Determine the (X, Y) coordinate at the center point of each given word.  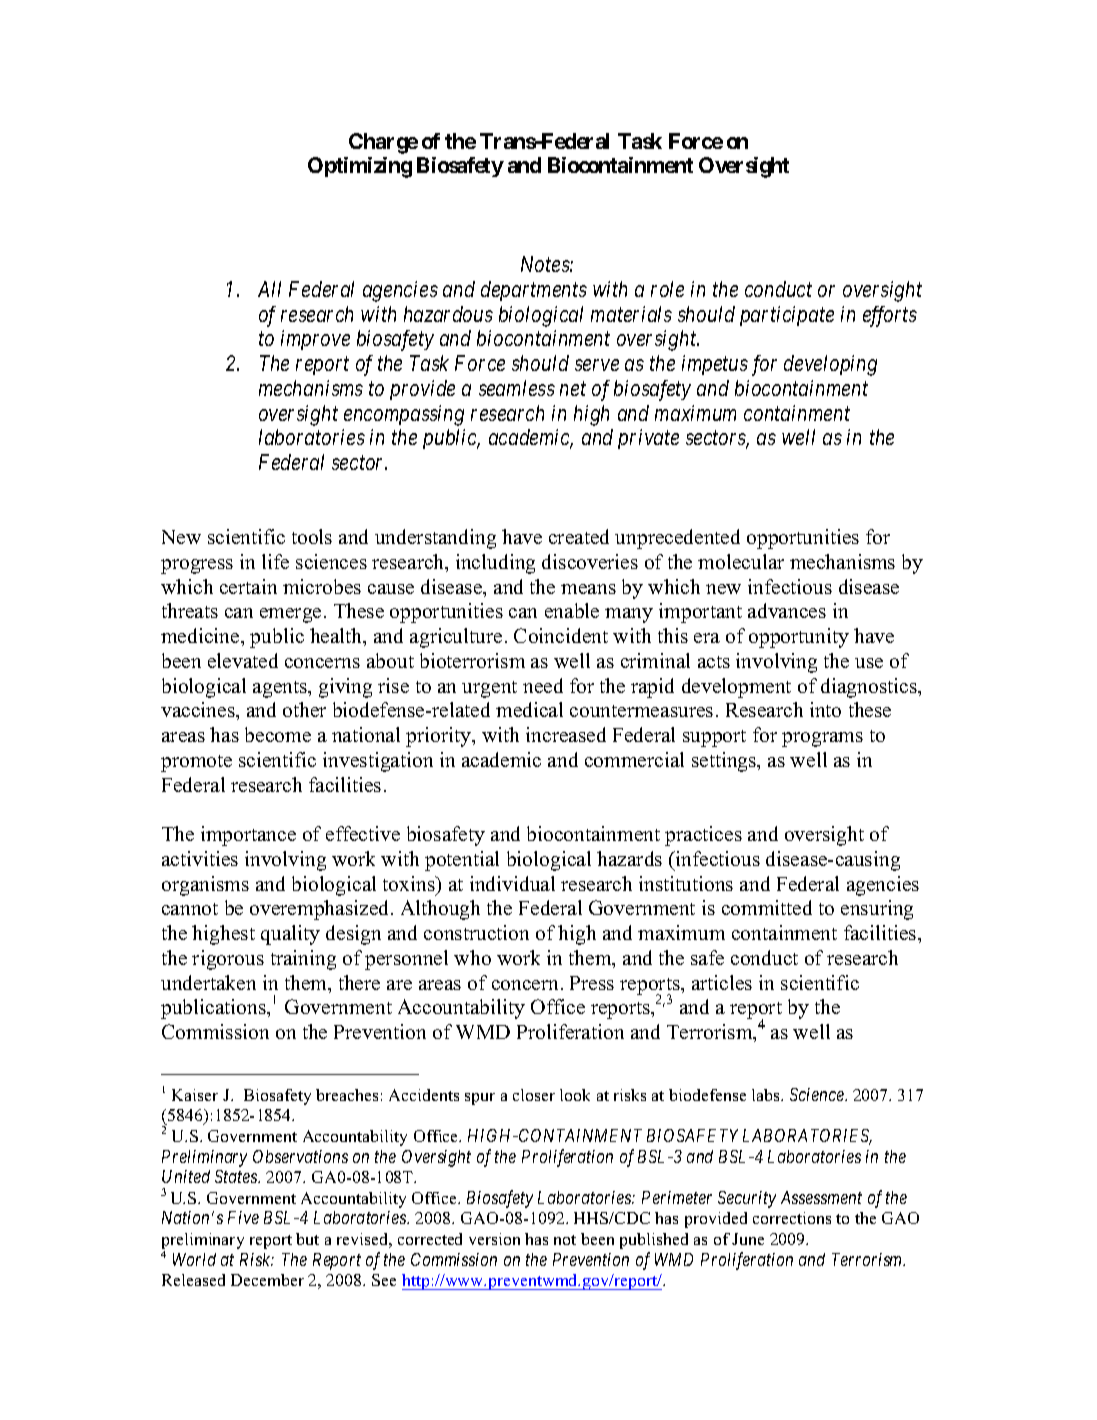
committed (767, 907)
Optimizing (360, 167)
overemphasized (321, 910)
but (307, 1239)
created (579, 536)
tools (312, 536)
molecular (741, 561)
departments (534, 291)
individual (512, 883)
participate (787, 316)
